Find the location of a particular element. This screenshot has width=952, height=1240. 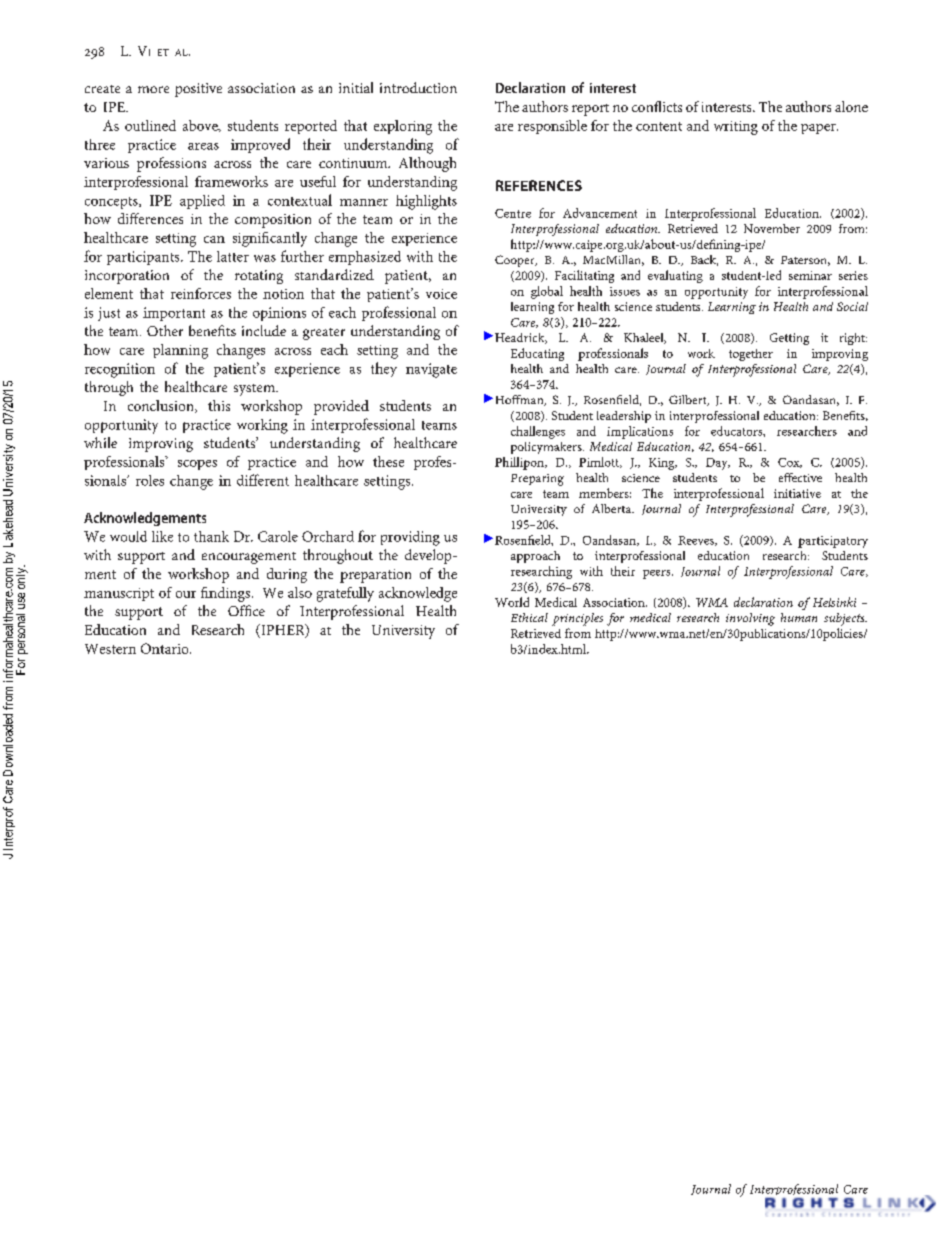

Centre is located at coordinates (513, 213).
